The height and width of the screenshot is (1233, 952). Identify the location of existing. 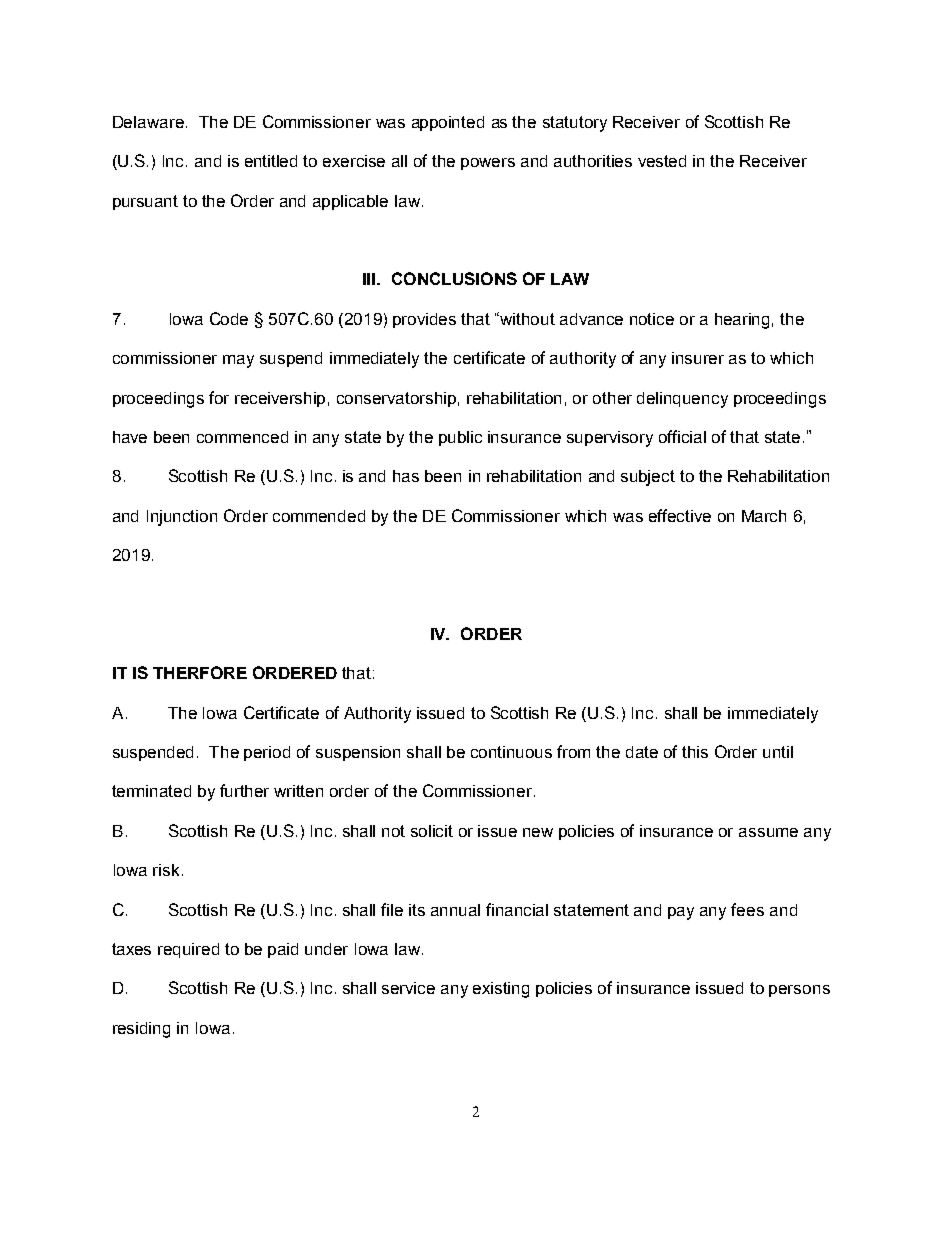
(501, 990).
